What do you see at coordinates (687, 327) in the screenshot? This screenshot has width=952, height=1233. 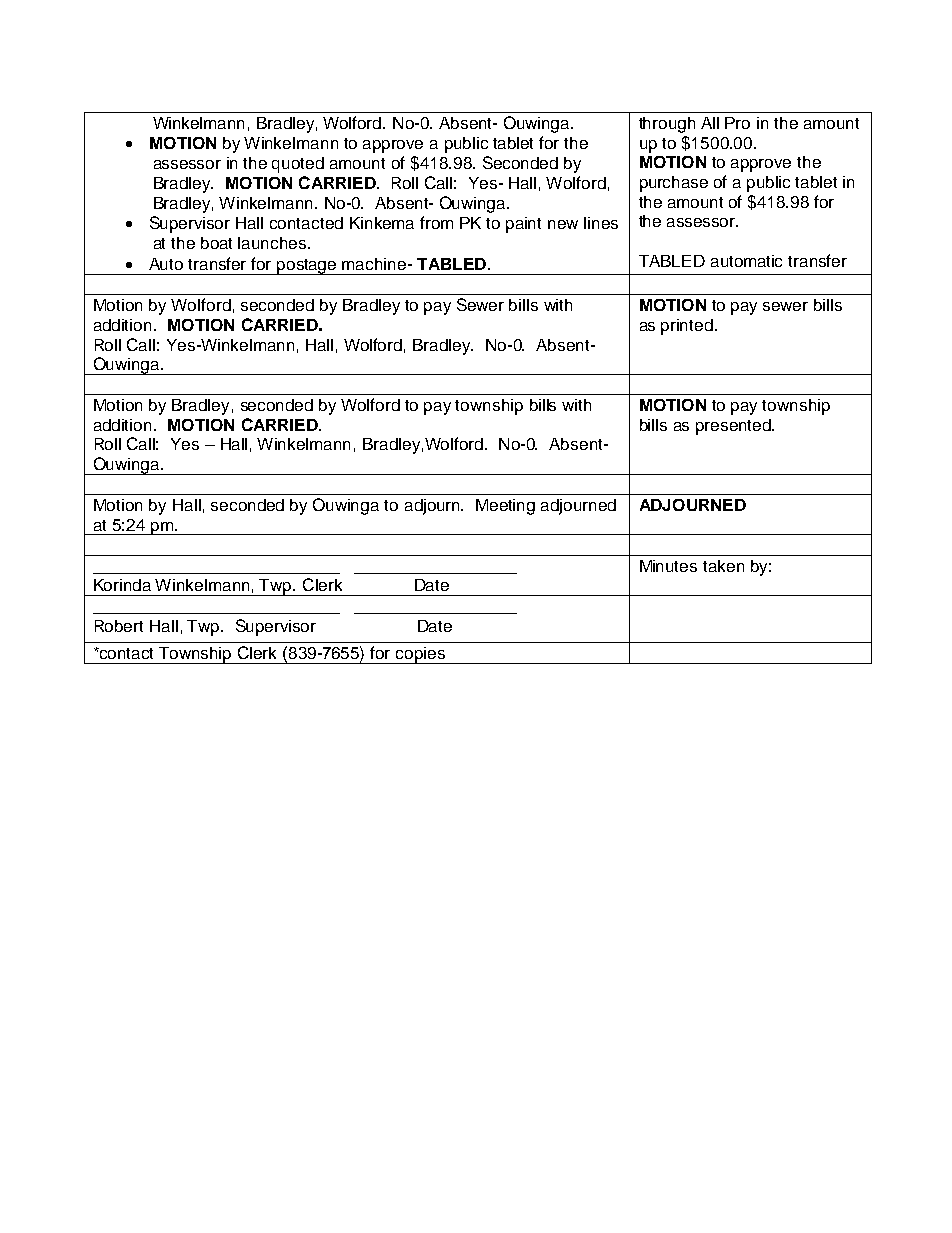 I see `printed` at bounding box center [687, 327].
